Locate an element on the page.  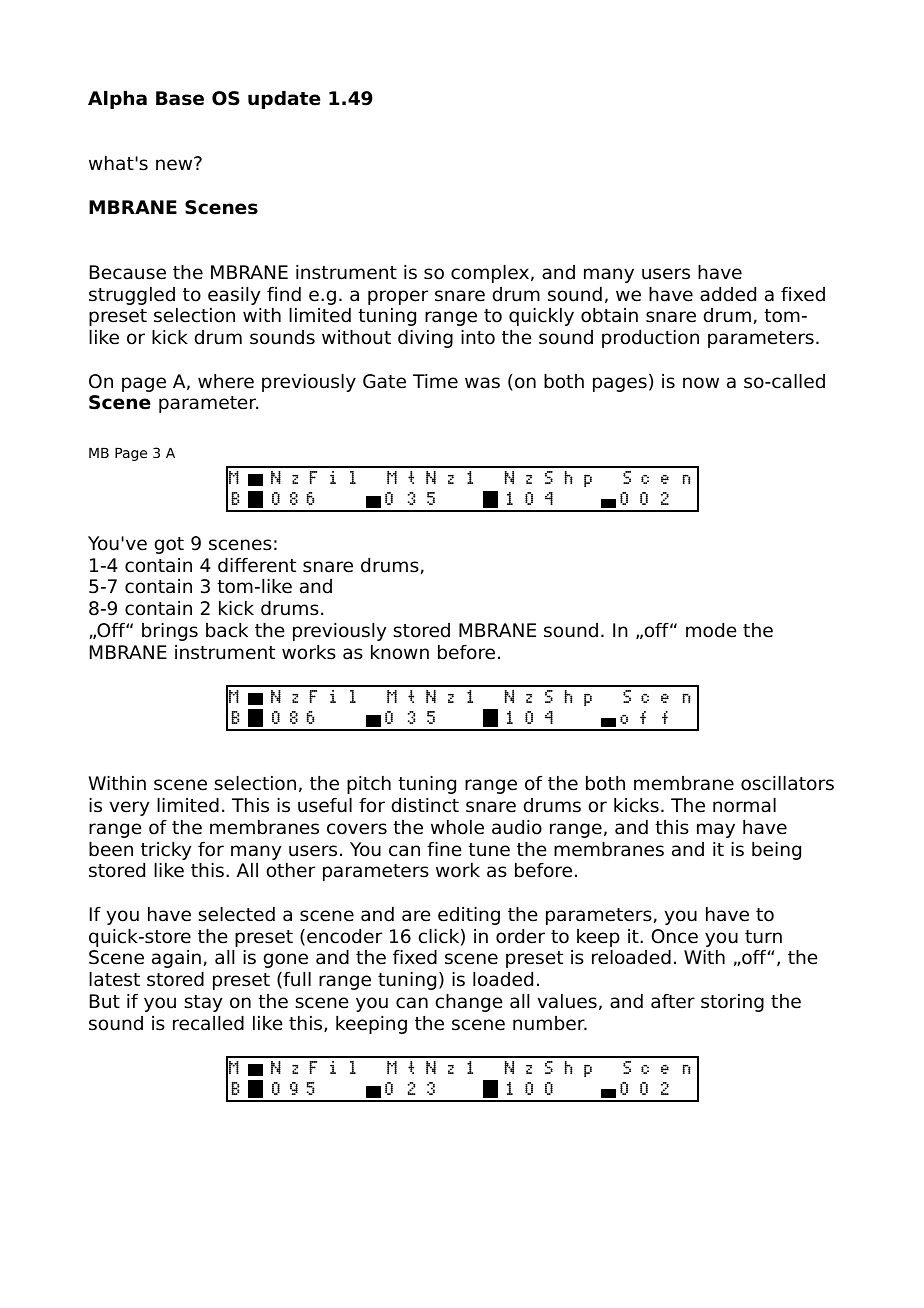
added is located at coordinates (728, 294).
